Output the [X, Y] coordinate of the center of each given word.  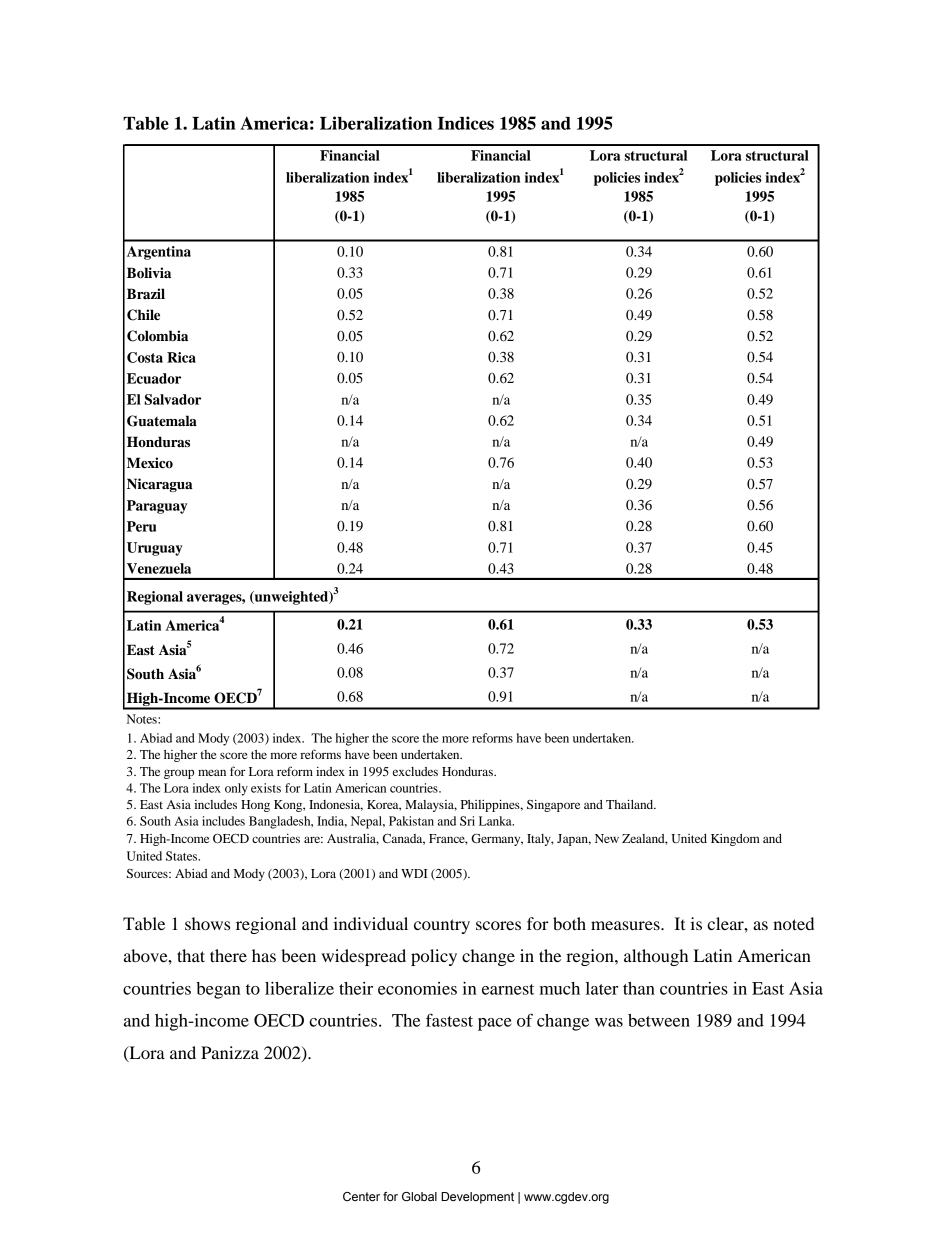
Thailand [631, 804]
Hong [255, 806]
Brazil [146, 293]
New [607, 838]
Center [361, 1197]
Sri [467, 821]
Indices [466, 123]
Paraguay [157, 507]
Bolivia [149, 273]
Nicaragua [160, 485]
